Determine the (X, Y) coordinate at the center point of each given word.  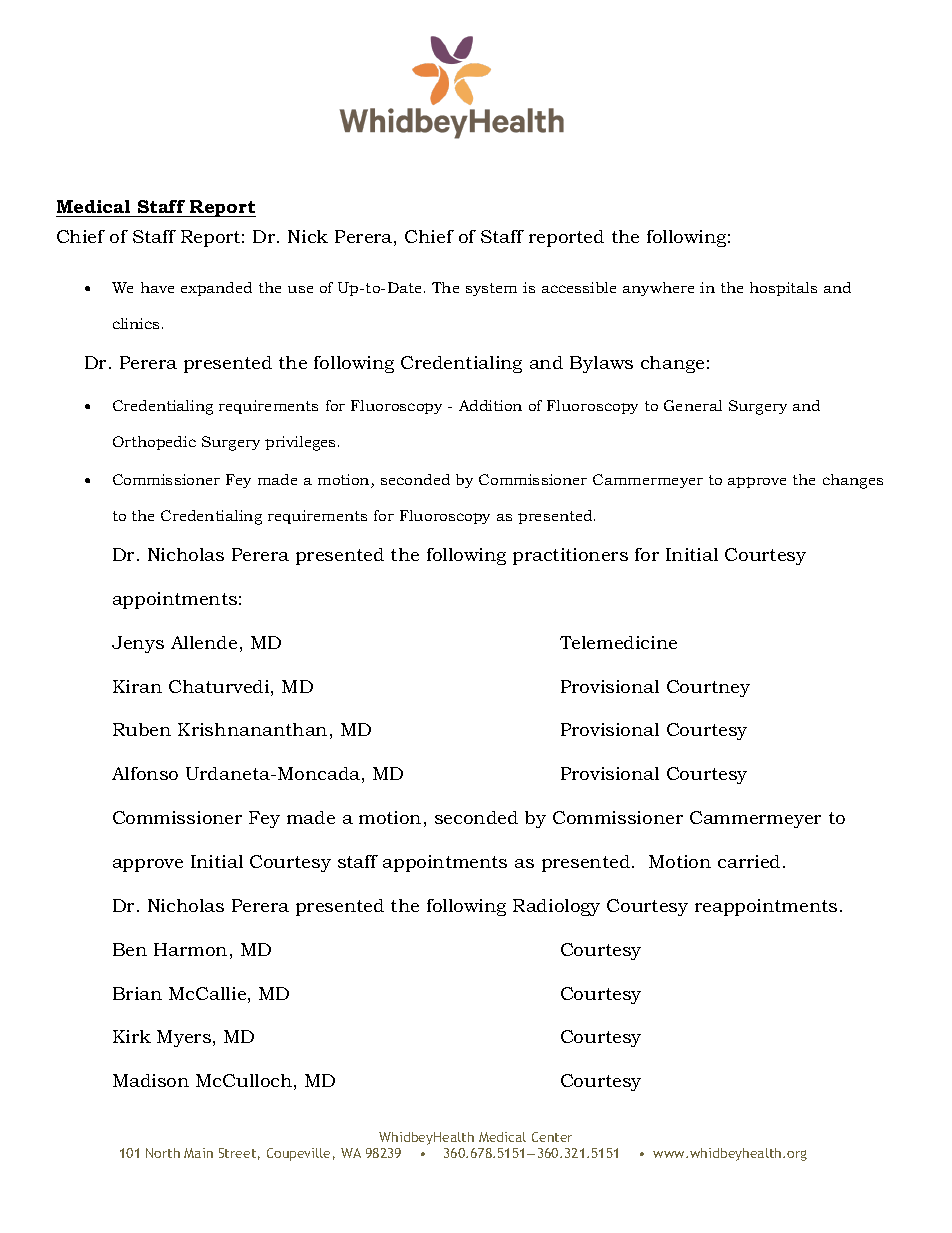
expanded (216, 289)
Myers (184, 1038)
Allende (204, 642)
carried (749, 861)
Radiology (556, 907)
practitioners (570, 556)
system (491, 289)
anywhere (658, 289)
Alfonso (145, 773)
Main (198, 1153)
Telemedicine (618, 642)
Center (552, 1137)
